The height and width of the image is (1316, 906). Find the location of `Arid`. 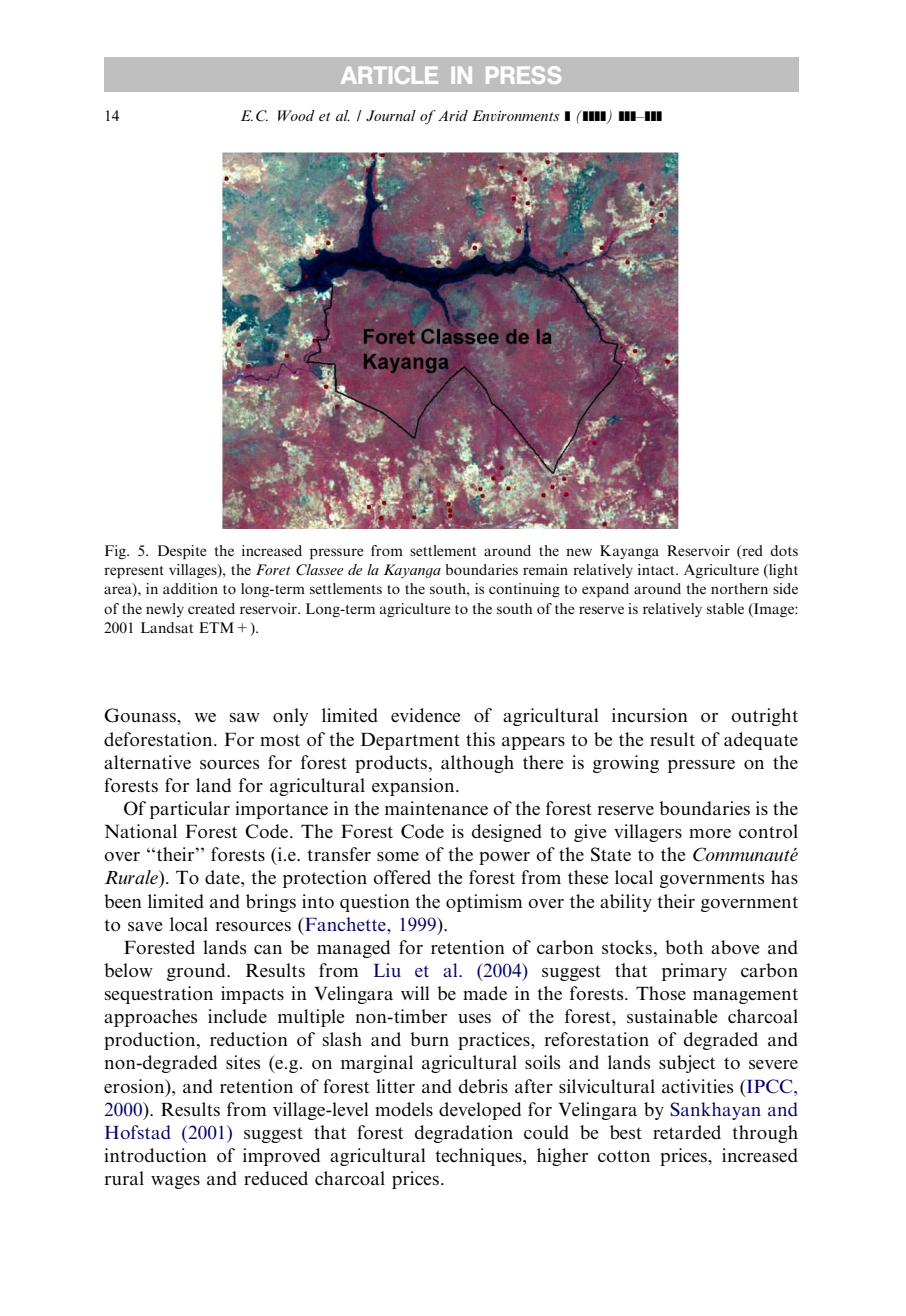

Arid is located at coordinates (453, 115).
